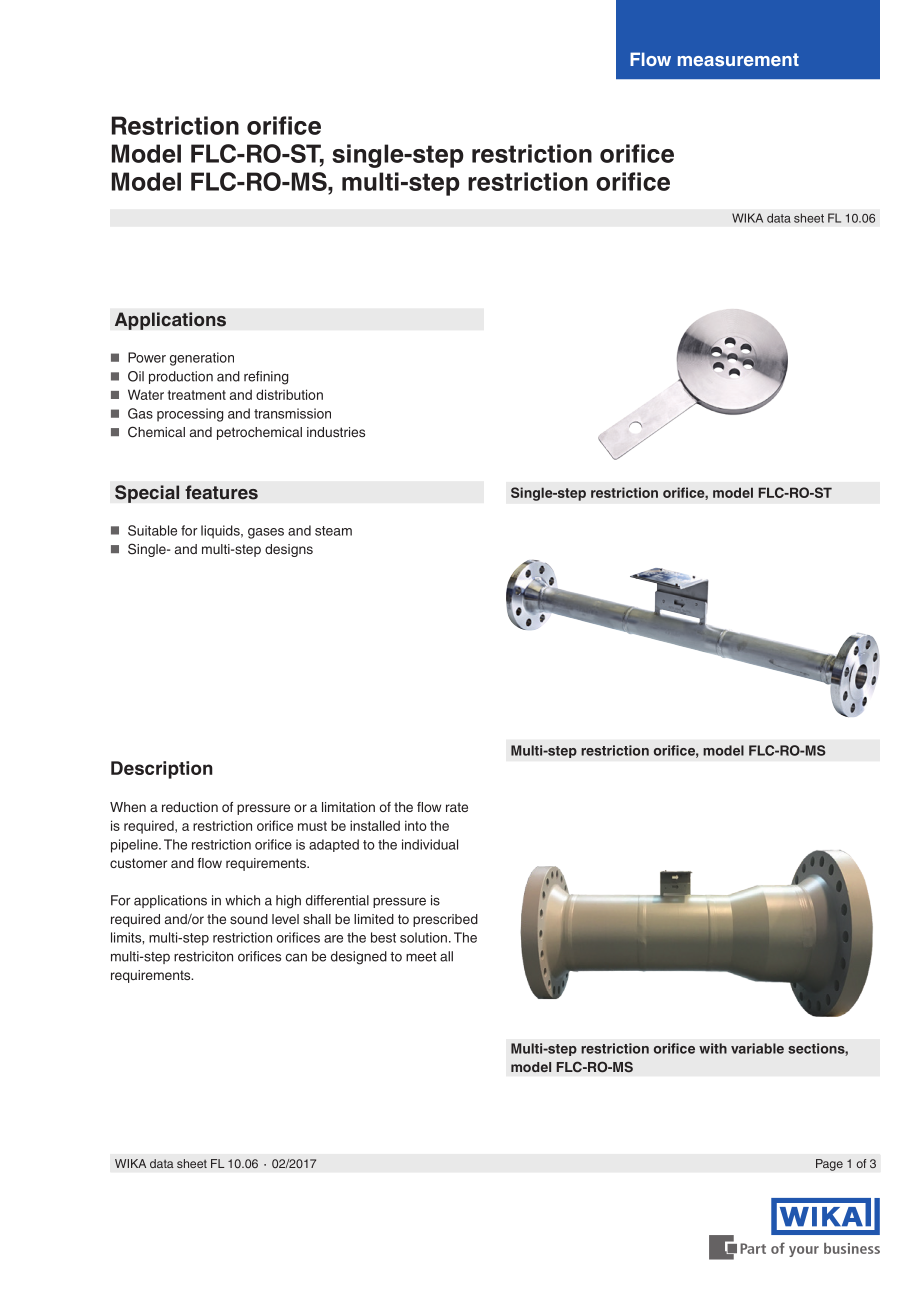 This screenshot has height=1308, width=924. Describe the element at coordinates (242, 900) in the screenshot. I see `which` at that location.
